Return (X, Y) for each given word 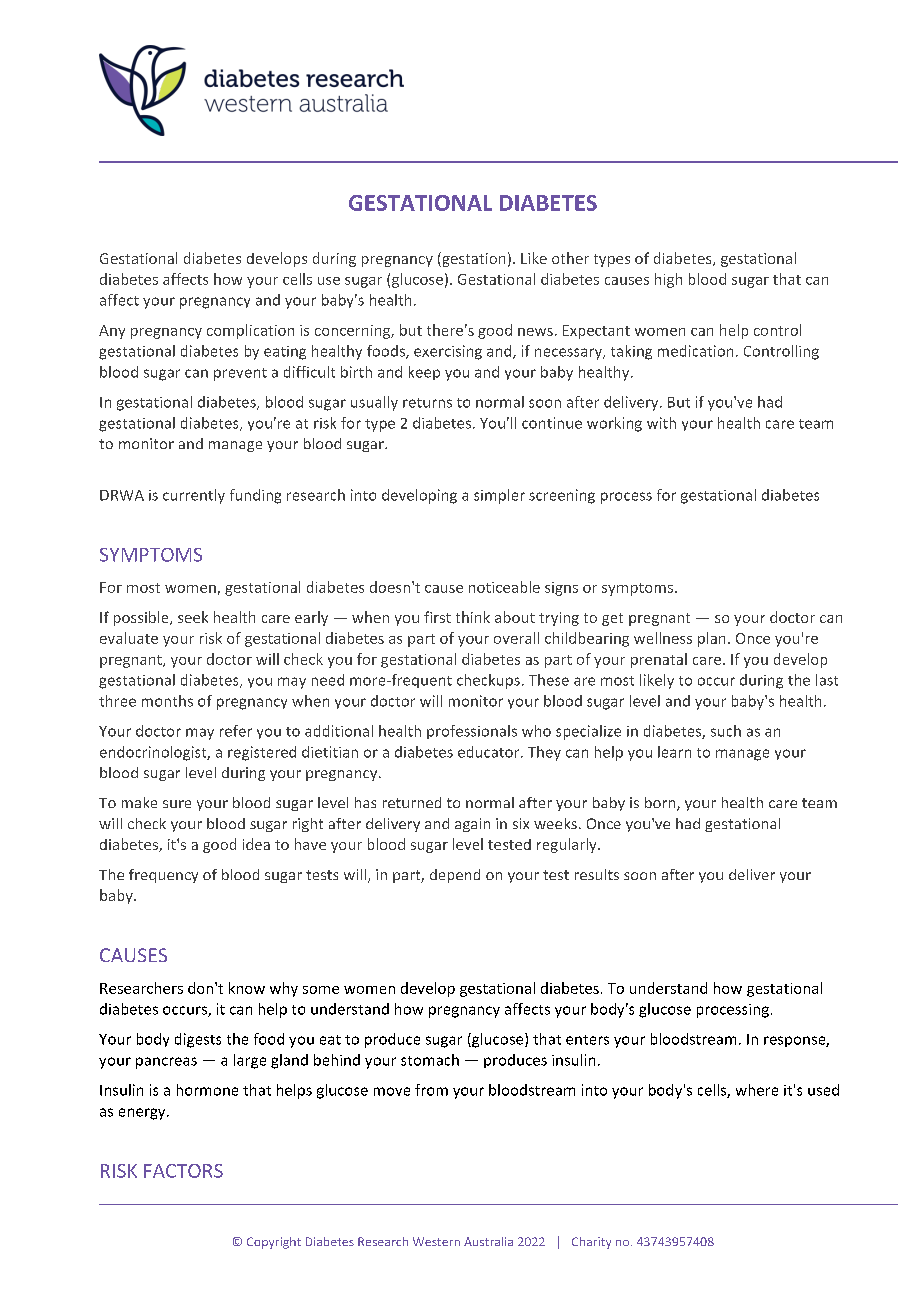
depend (455, 876)
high (668, 280)
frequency (163, 876)
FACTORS (183, 1171)
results (597, 874)
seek (193, 617)
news (535, 332)
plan (711, 639)
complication (250, 331)
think (473, 617)
